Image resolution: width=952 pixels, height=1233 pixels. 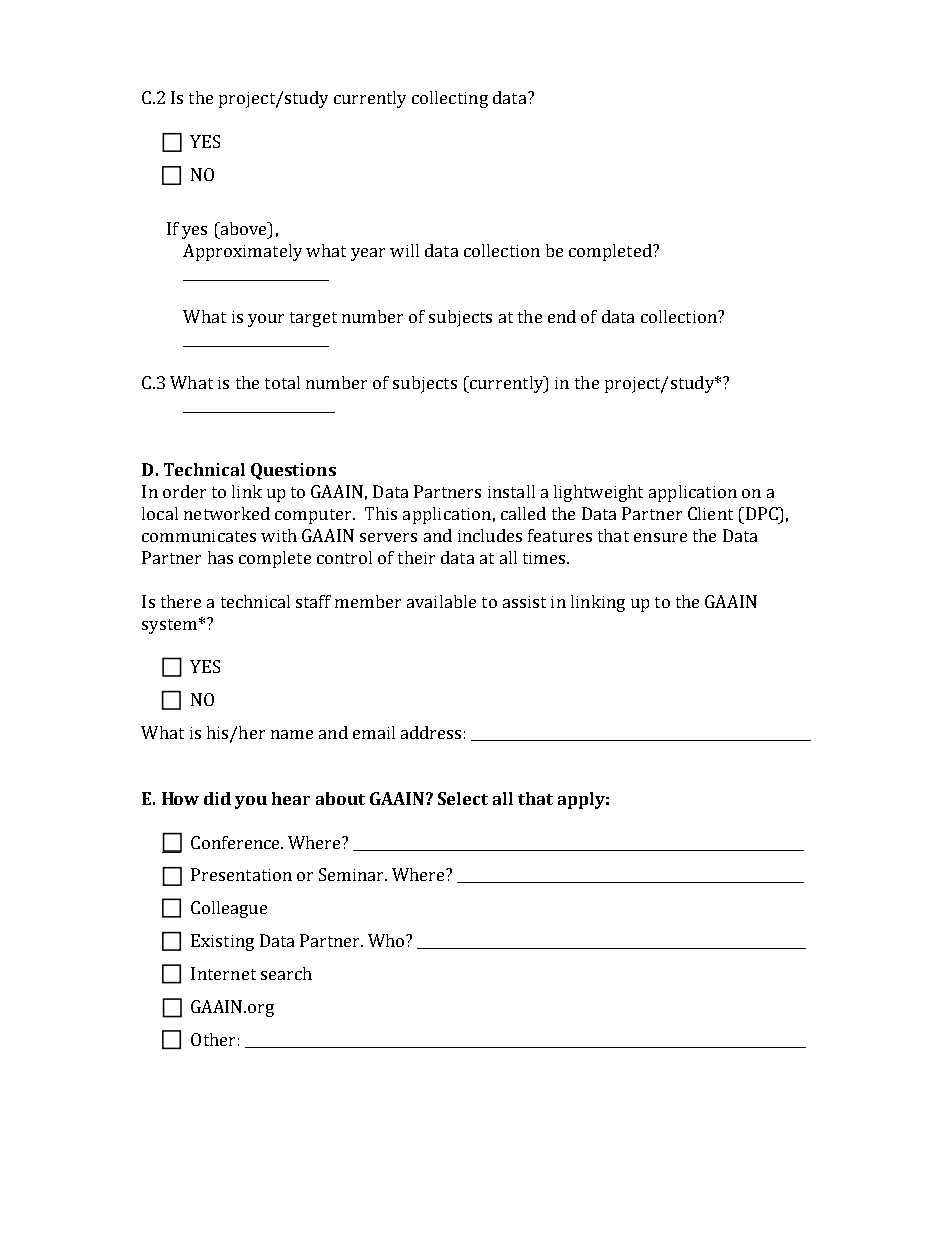 I want to click on ensure, so click(x=660, y=537).
